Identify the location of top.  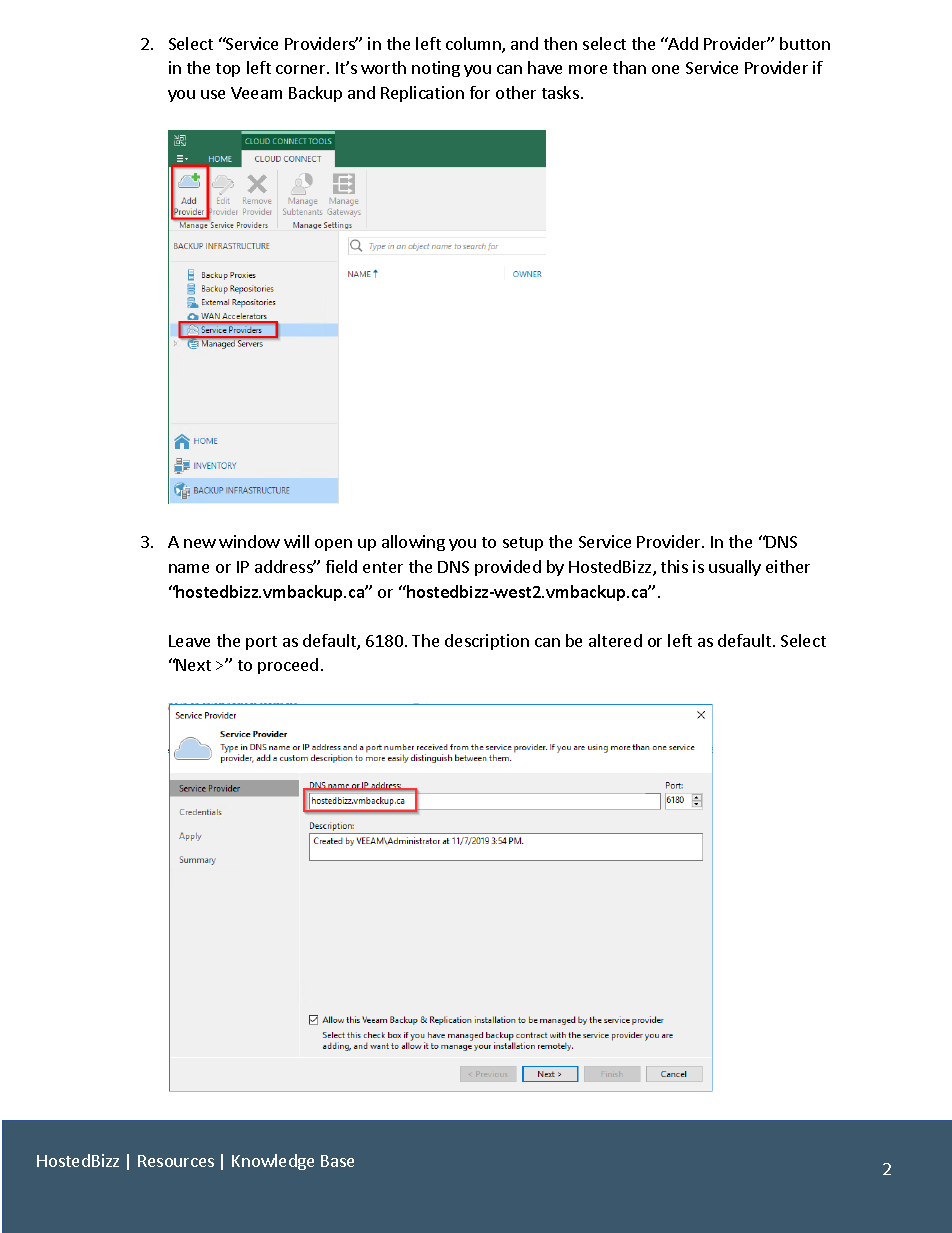
(228, 70).
